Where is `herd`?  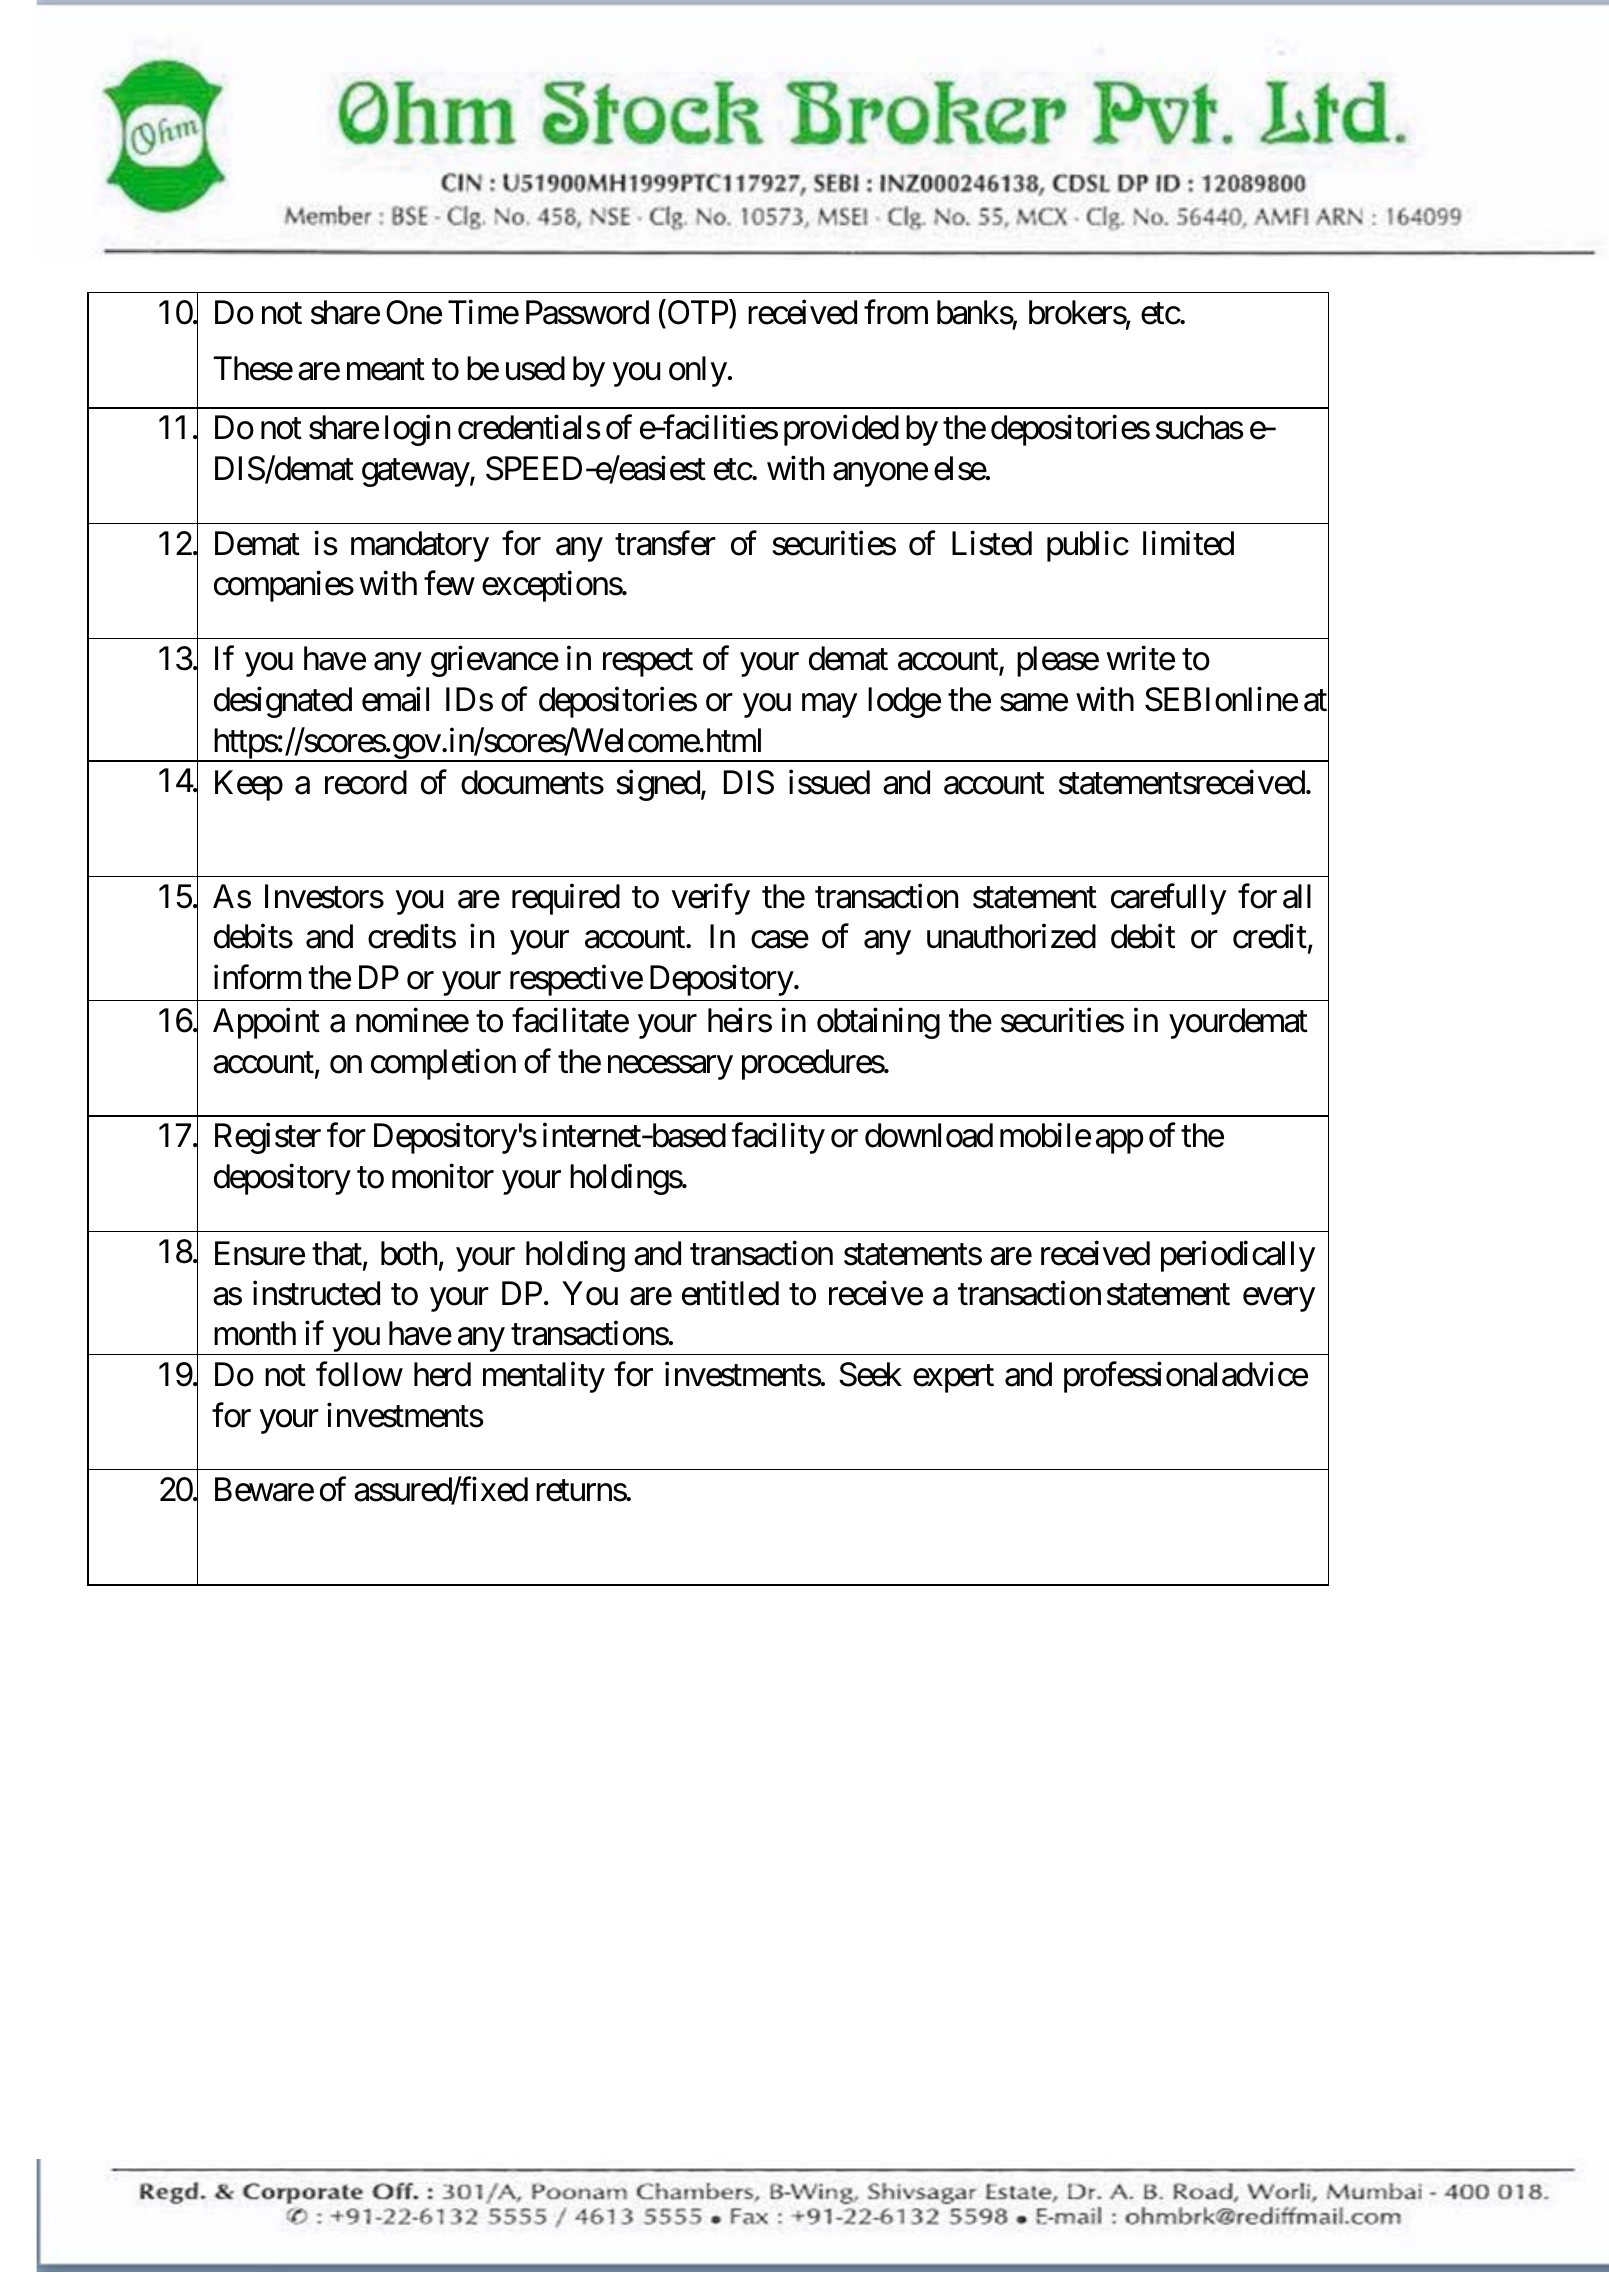
herd is located at coordinates (442, 1374).
